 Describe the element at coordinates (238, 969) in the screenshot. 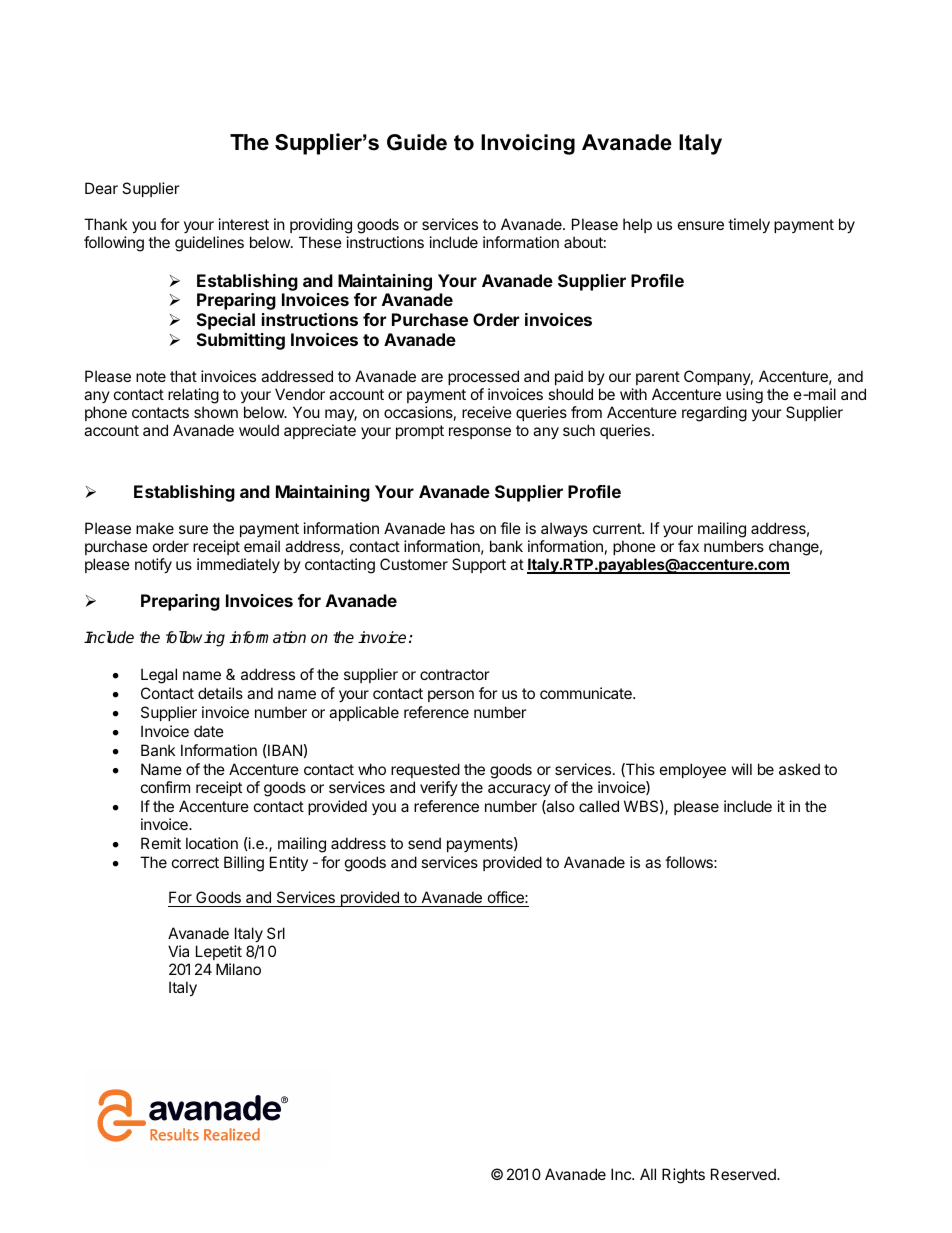

I see `Milano` at that location.
